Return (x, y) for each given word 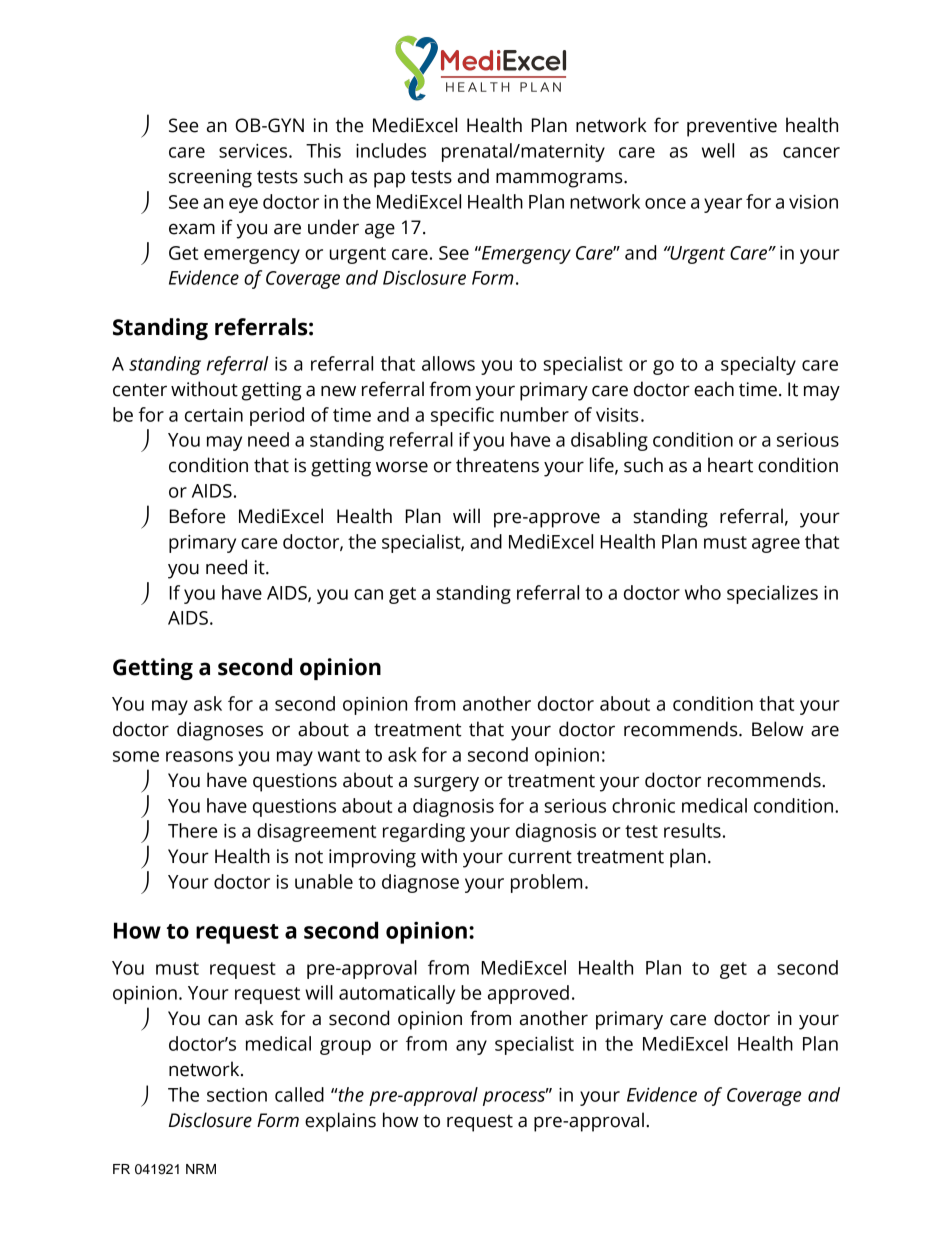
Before (197, 516)
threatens (497, 465)
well (718, 150)
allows (448, 363)
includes (391, 150)
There (192, 830)
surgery (446, 784)
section (237, 1095)
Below (777, 729)
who (703, 592)
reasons (199, 756)
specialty (758, 365)
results (692, 830)
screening (210, 178)
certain (214, 415)
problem (546, 883)
